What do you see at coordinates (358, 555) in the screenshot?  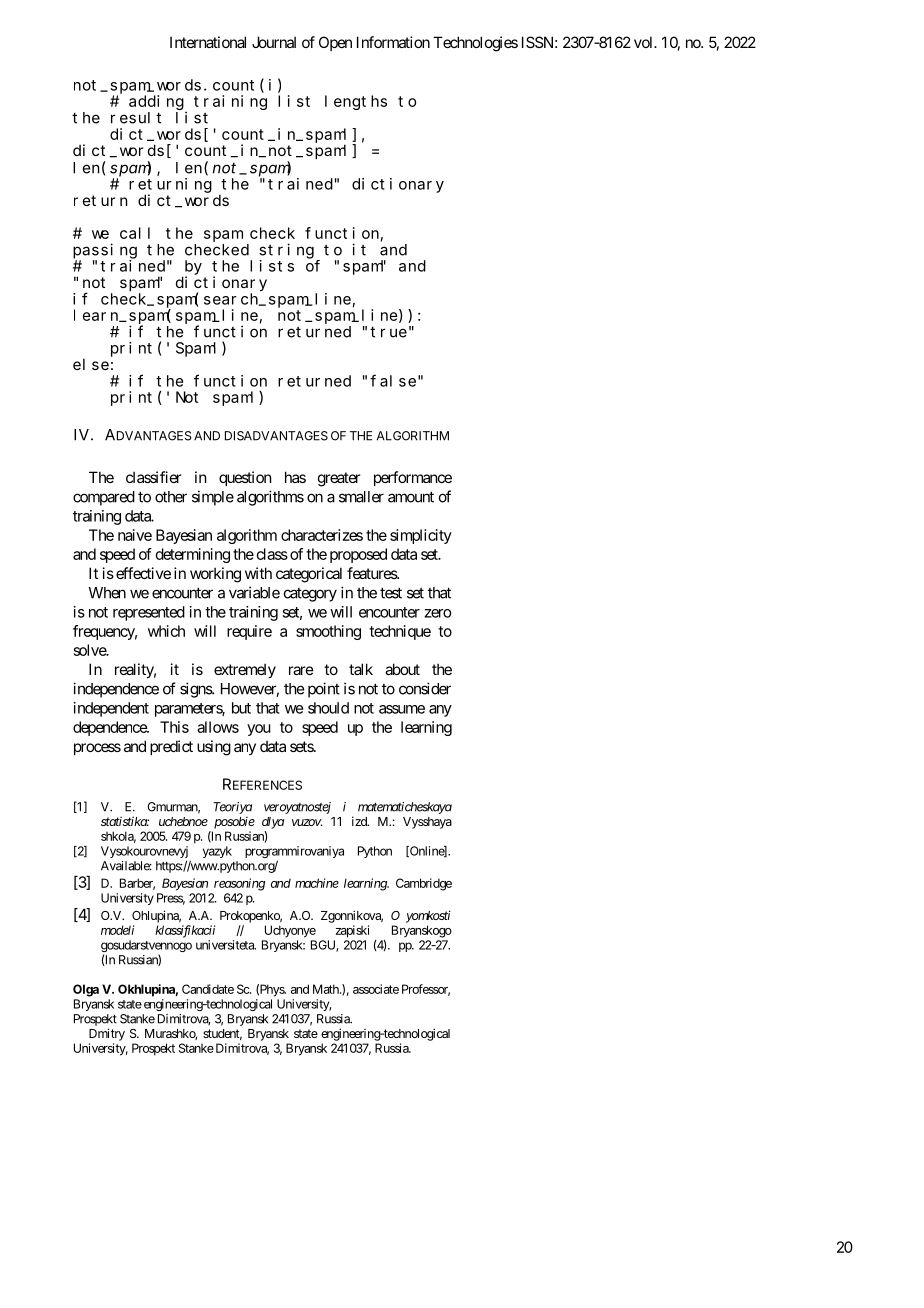 I see `proposed` at bounding box center [358, 555].
